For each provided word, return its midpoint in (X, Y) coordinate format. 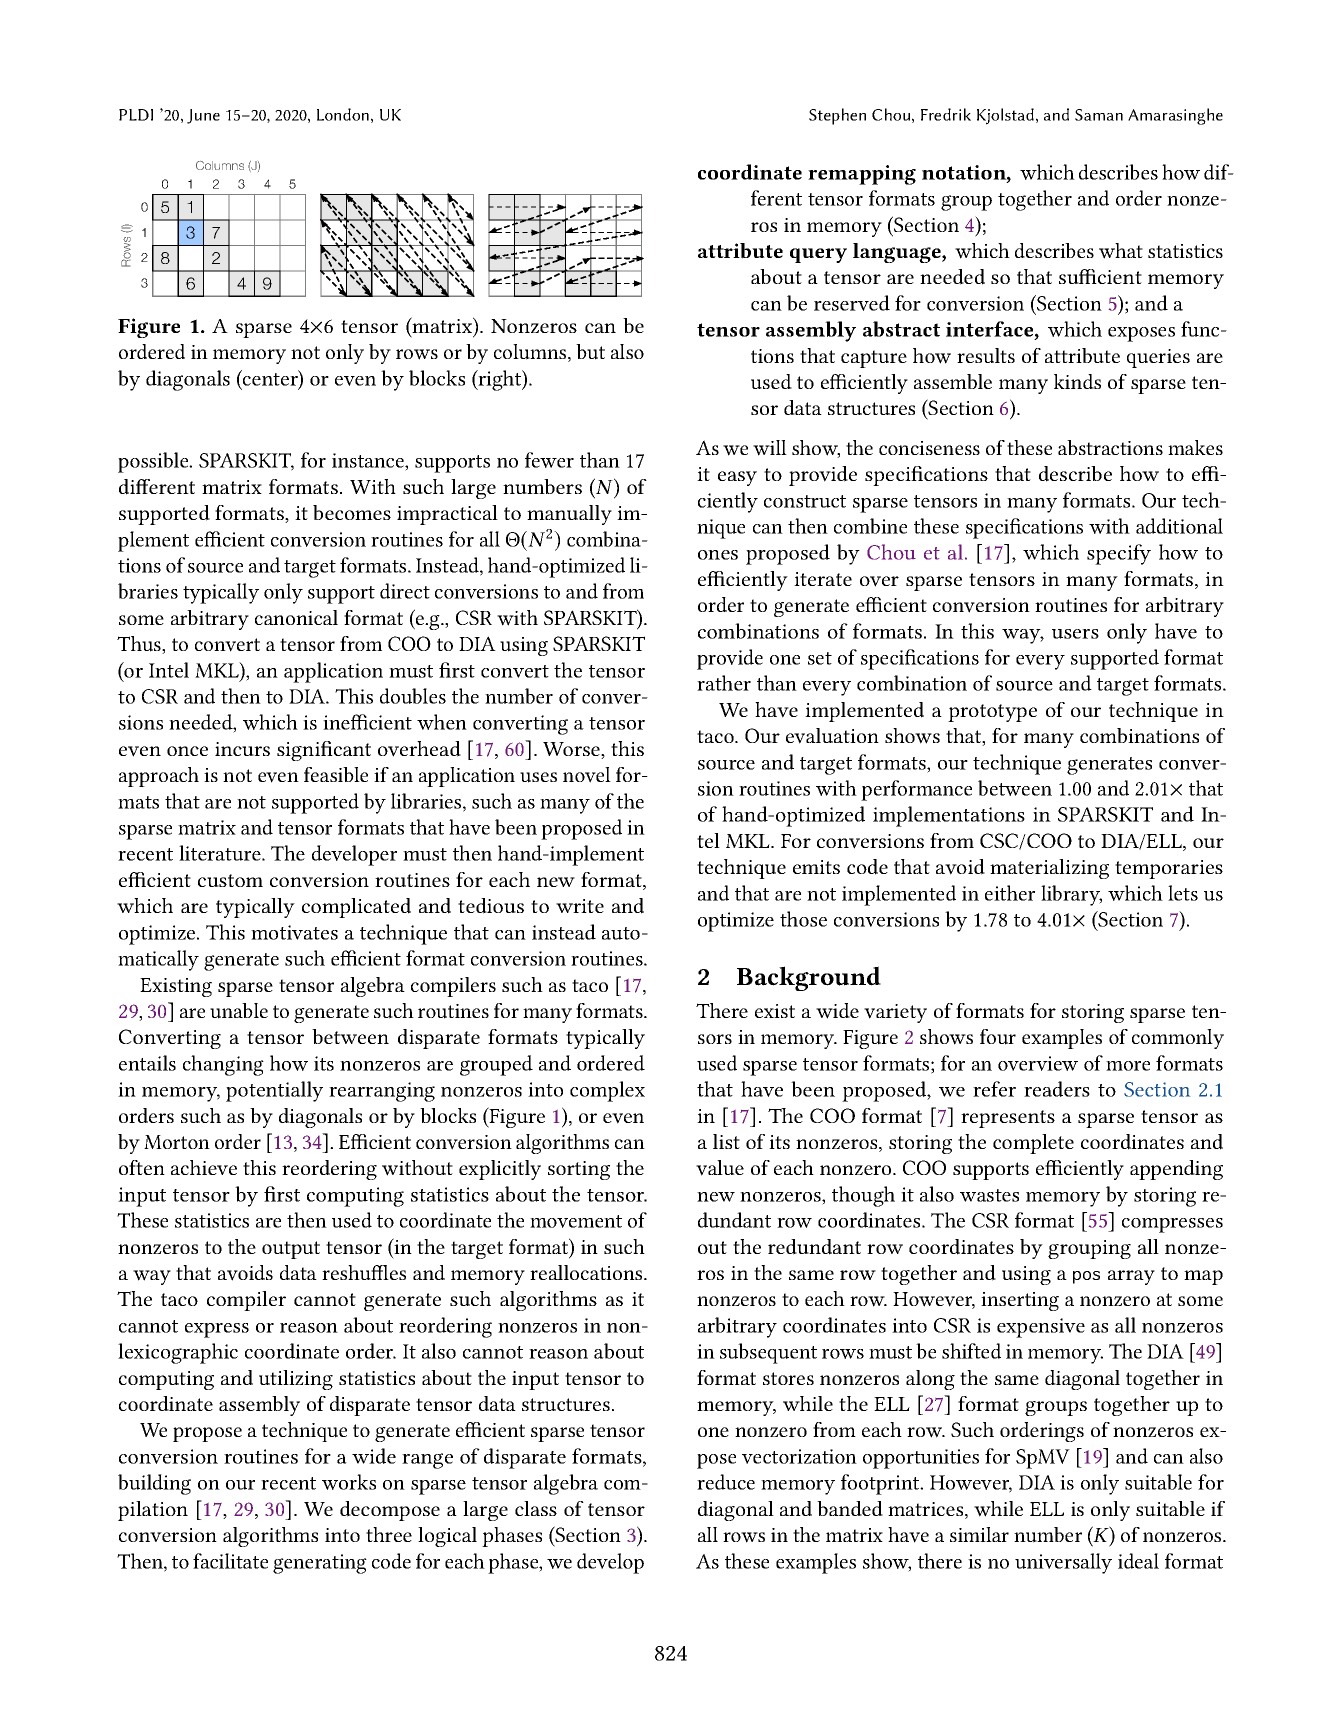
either (1010, 893)
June (203, 116)
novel (587, 775)
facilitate (230, 1561)
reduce (726, 1482)
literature (221, 853)
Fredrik (946, 114)
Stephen (837, 116)
